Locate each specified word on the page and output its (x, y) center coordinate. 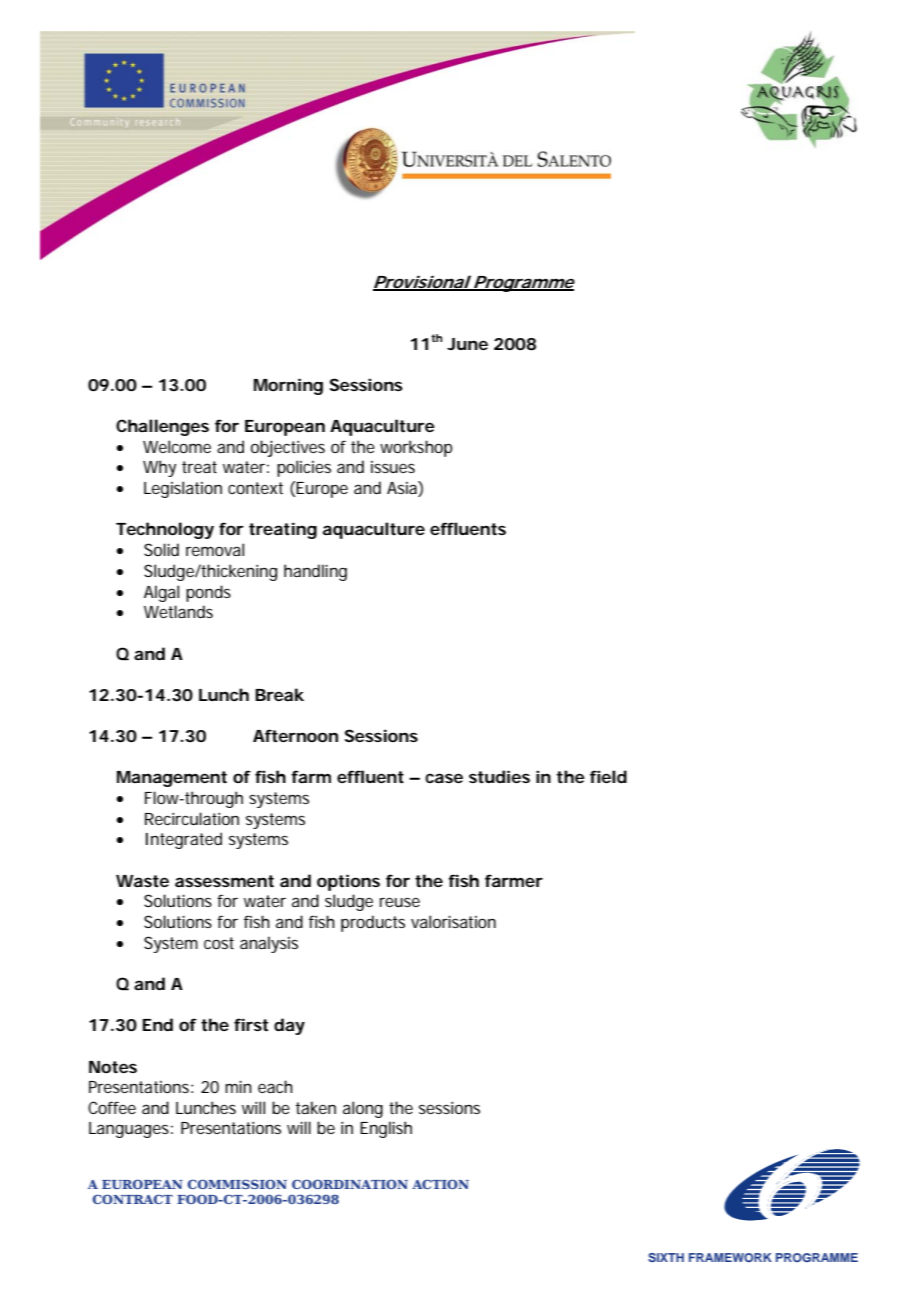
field (608, 776)
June (467, 344)
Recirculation (192, 818)
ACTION (440, 1184)
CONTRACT (133, 1199)
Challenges (162, 427)
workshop (416, 448)
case (444, 778)
